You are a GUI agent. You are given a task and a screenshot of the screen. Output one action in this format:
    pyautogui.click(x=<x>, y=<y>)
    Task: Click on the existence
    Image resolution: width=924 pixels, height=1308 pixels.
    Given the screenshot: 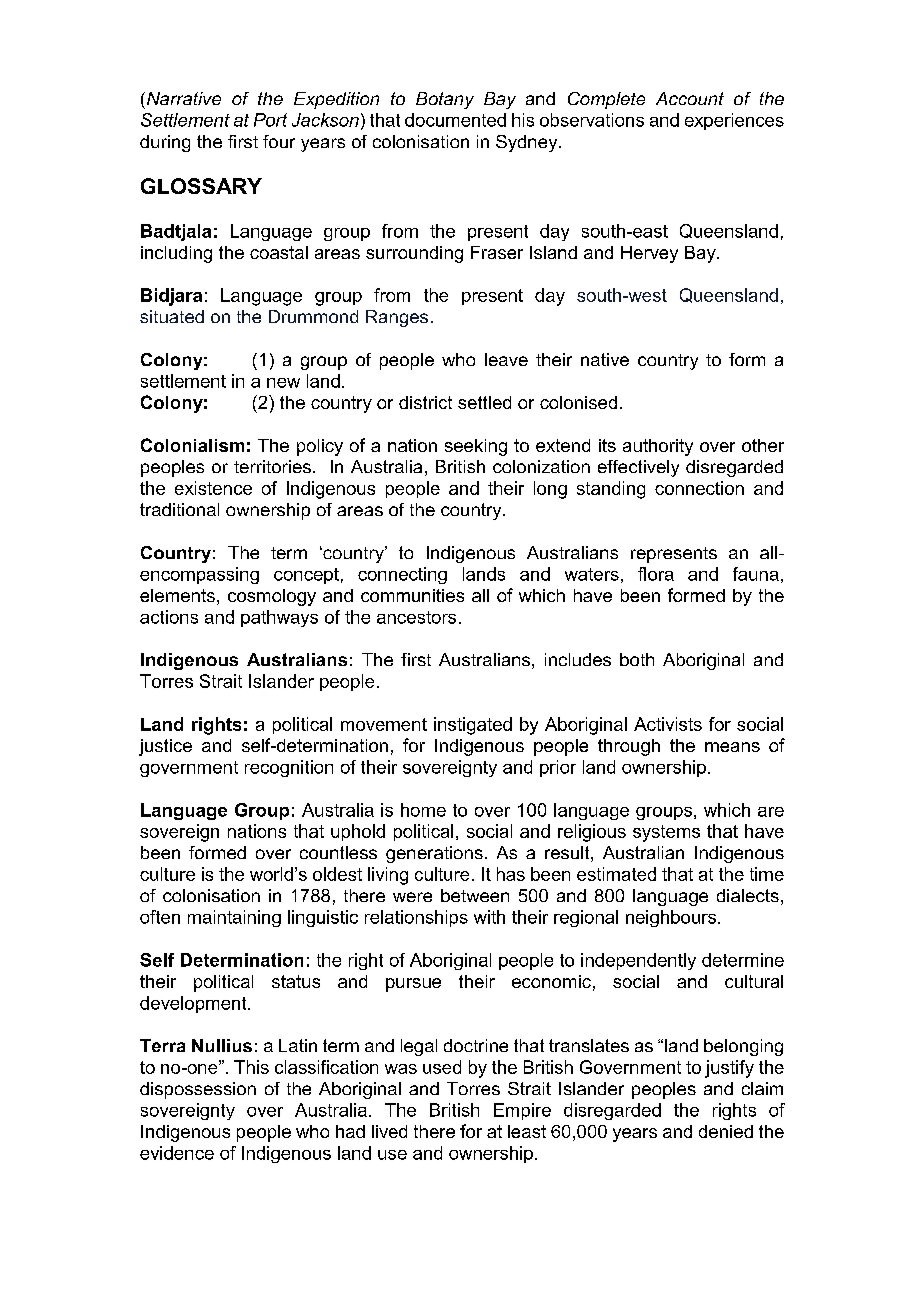 What is the action you would take?
    pyautogui.click(x=213, y=488)
